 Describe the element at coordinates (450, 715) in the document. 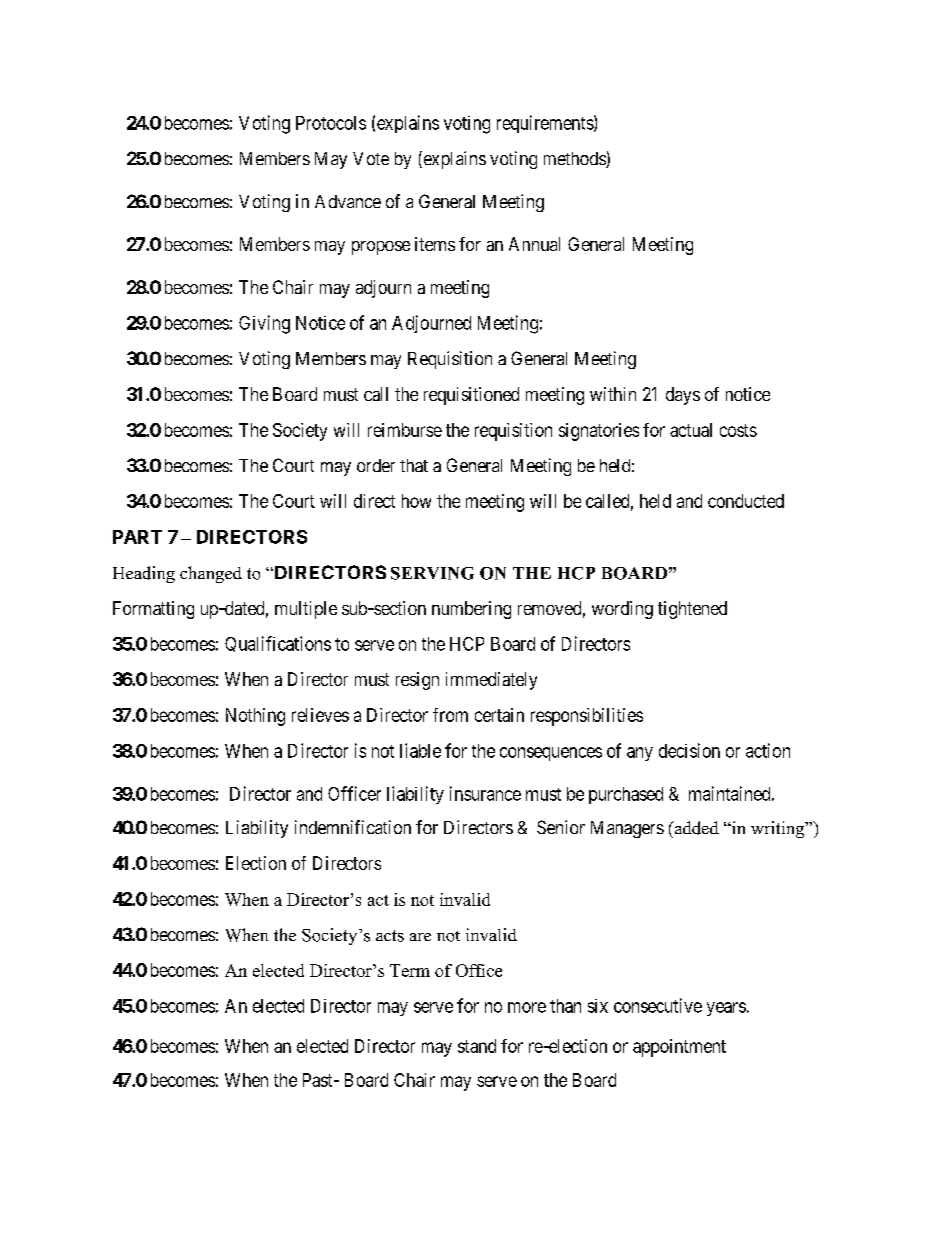

I see `from` at that location.
